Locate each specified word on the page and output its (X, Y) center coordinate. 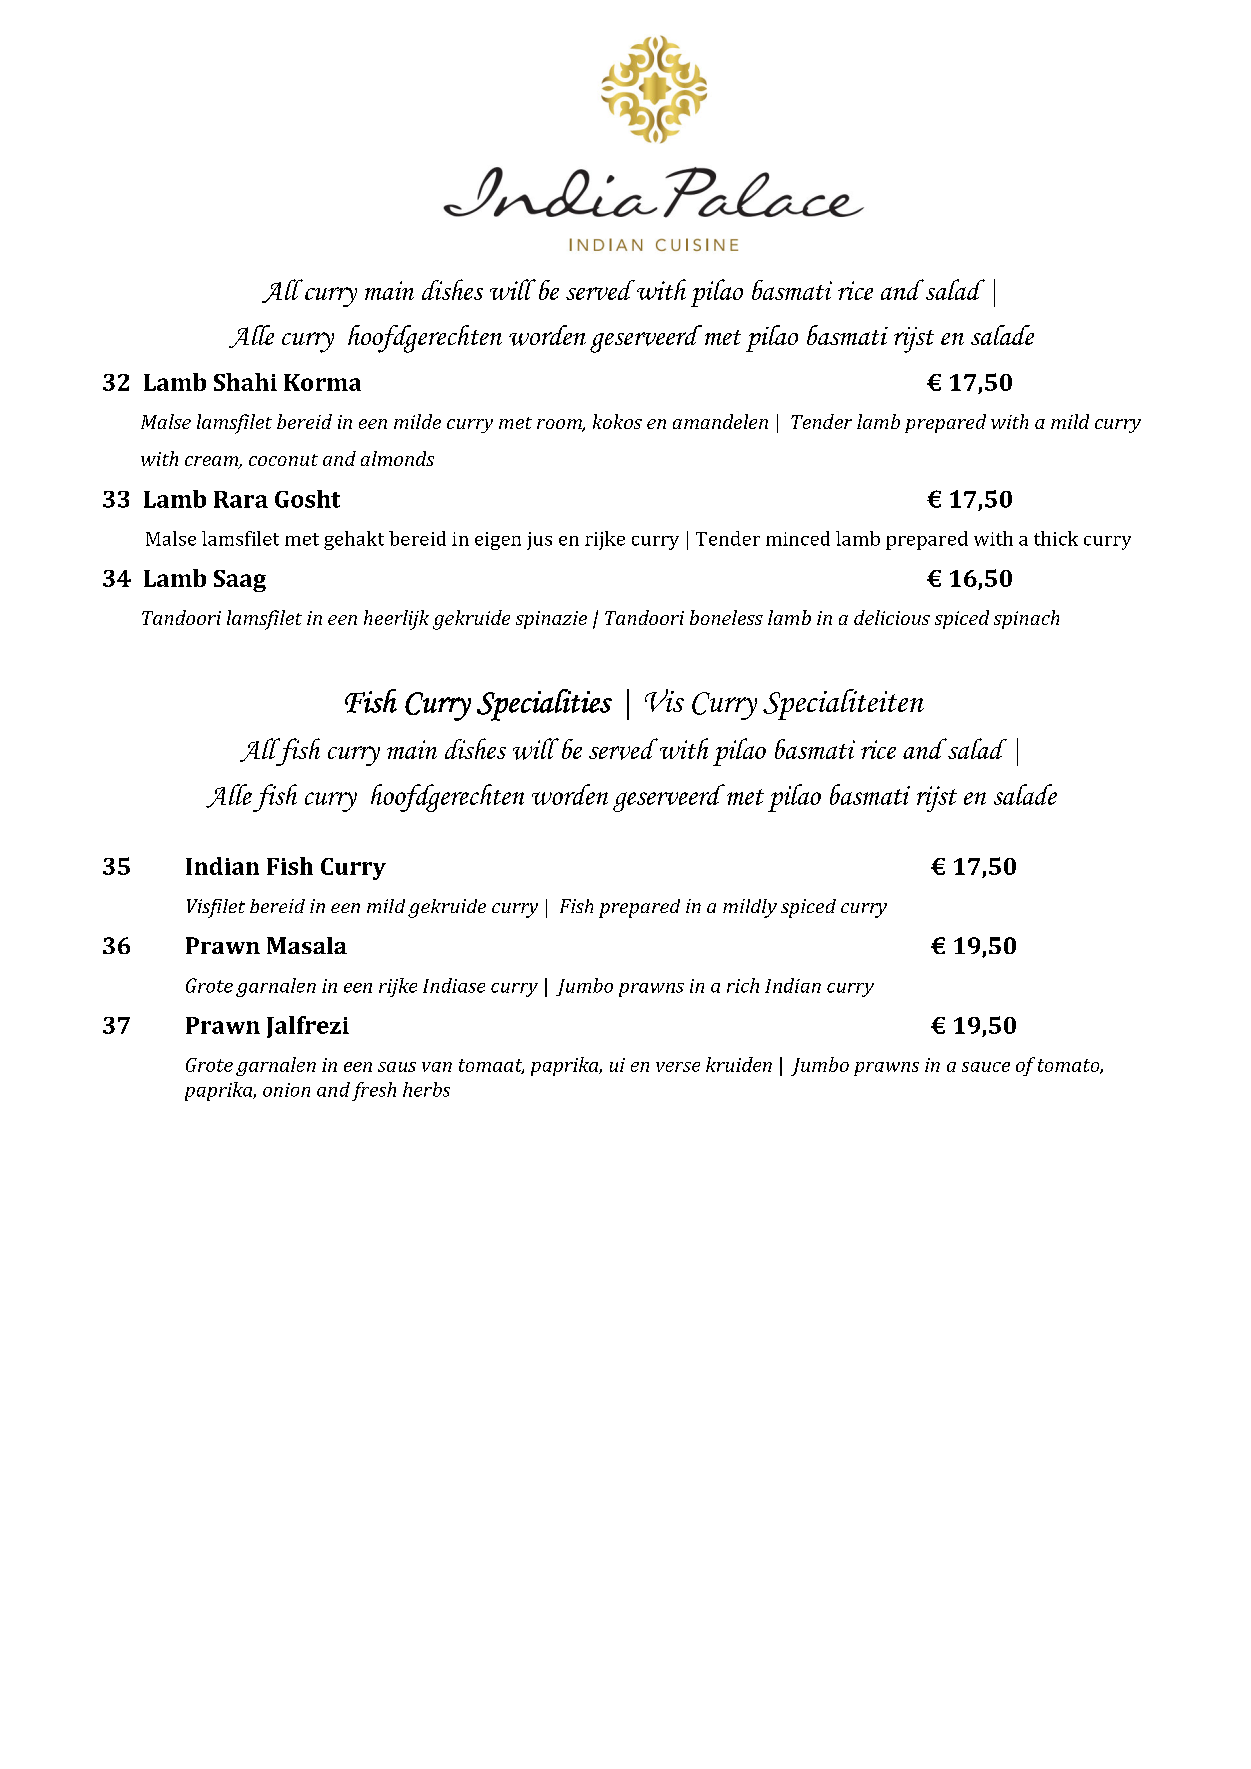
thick (1056, 538)
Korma (322, 382)
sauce (986, 1067)
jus (539, 541)
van (437, 1067)
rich (743, 985)
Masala (307, 945)
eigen (498, 541)
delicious (892, 617)
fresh (374, 1091)
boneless (726, 617)
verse (678, 1067)
